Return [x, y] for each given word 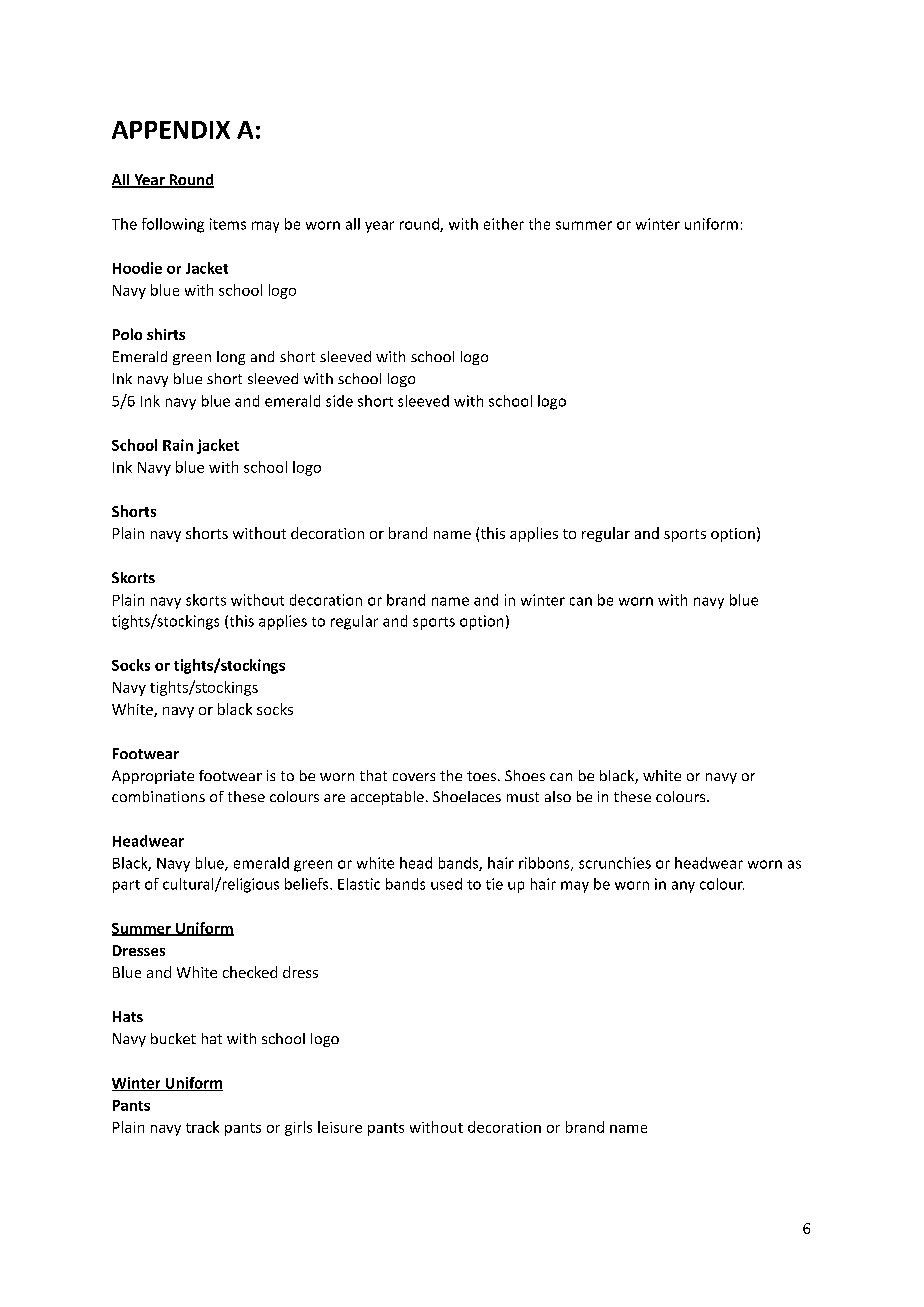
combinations [158, 796]
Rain [178, 445]
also [558, 796]
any [683, 887]
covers [414, 777]
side [339, 401]
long [231, 358]
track [202, 1127]
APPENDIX [171, 130]
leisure [340, 1127]
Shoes [525, 775]
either [504, 224]
